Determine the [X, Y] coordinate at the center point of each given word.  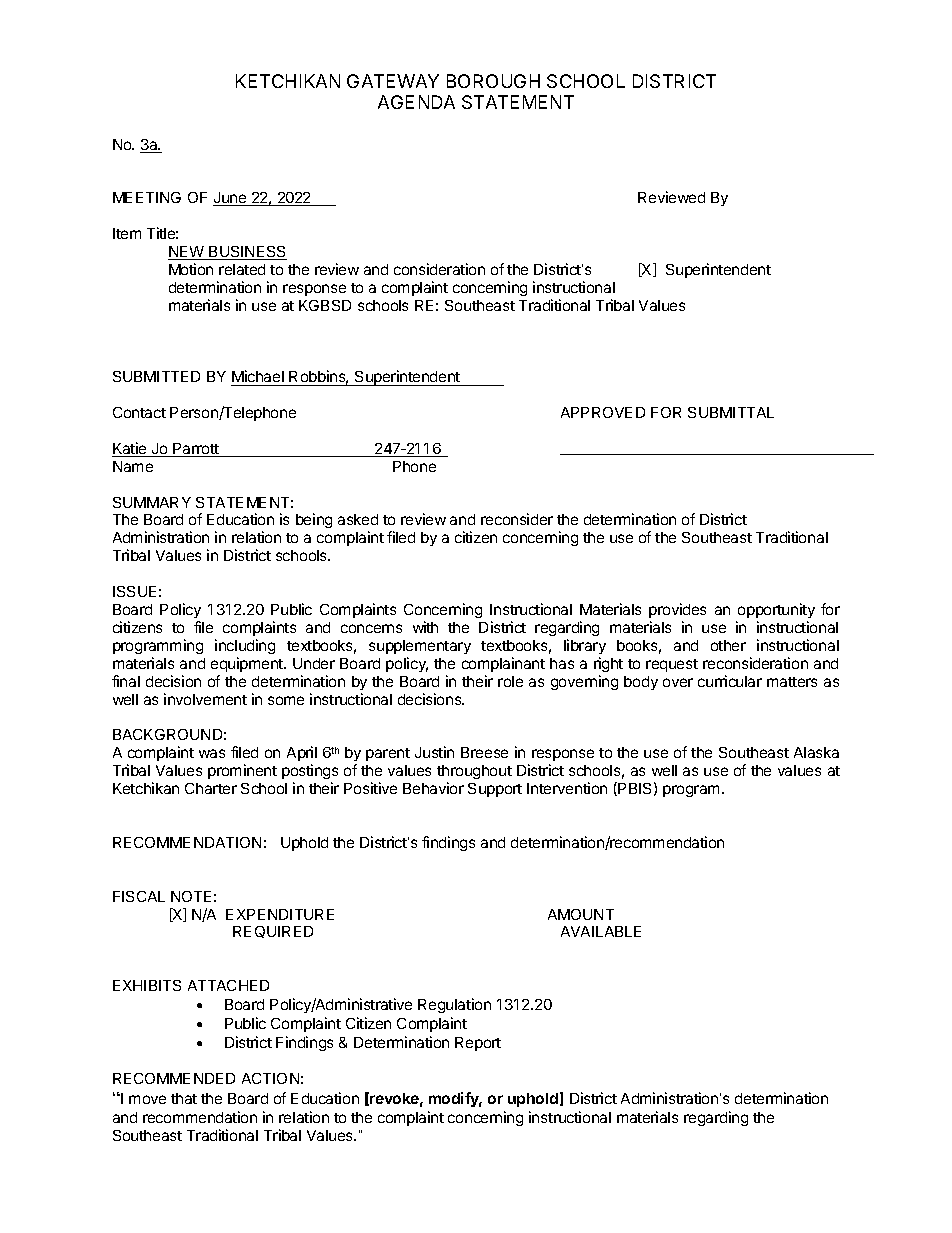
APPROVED [603, 412]
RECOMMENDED [174, 1078]
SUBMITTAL [731, 412]
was [212, 753]
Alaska [816, 752]
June [231, 199]
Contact [139, 412]
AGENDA [416, 102]
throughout [474, 774]
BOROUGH [493, 81]
